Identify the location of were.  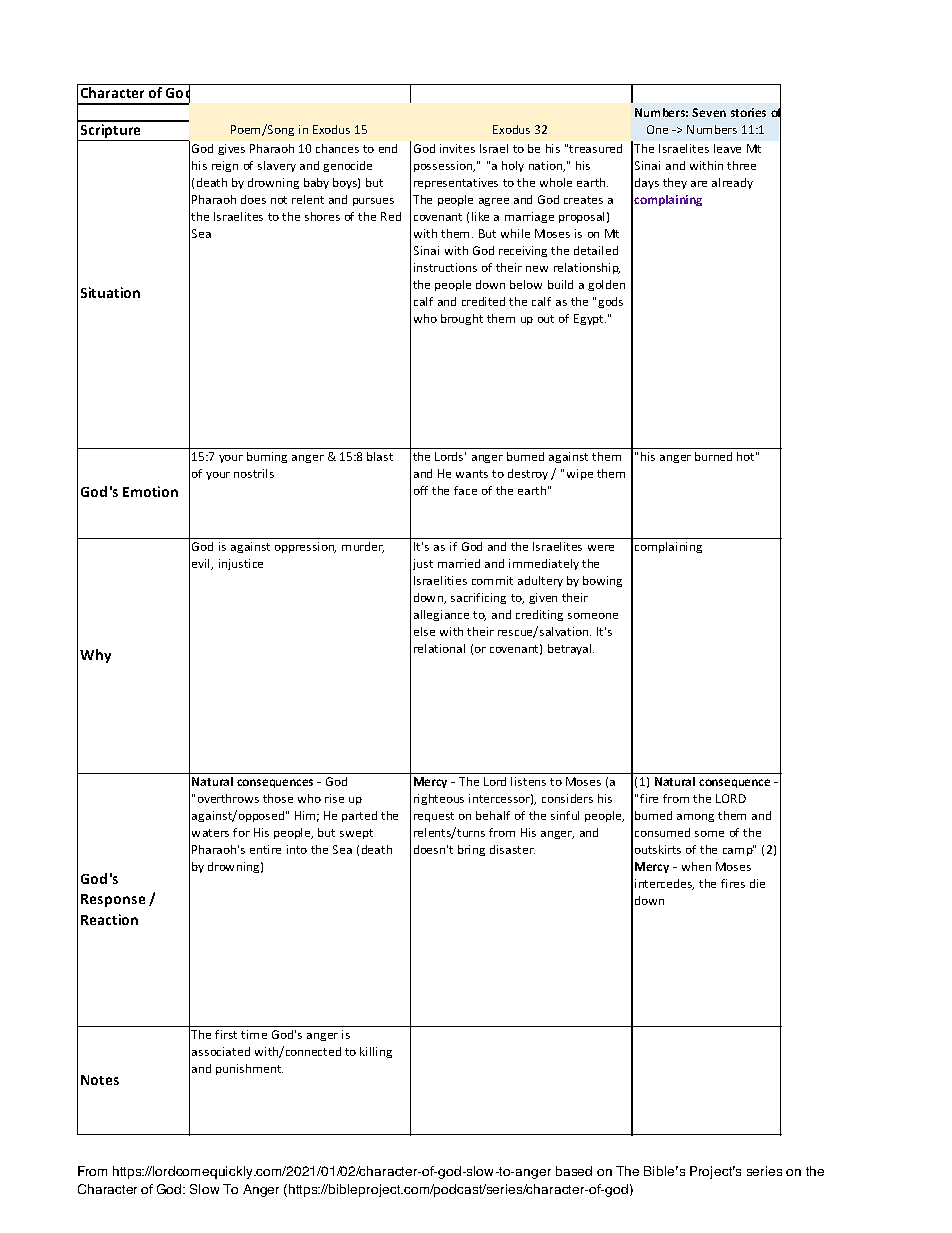
(601, 548).
